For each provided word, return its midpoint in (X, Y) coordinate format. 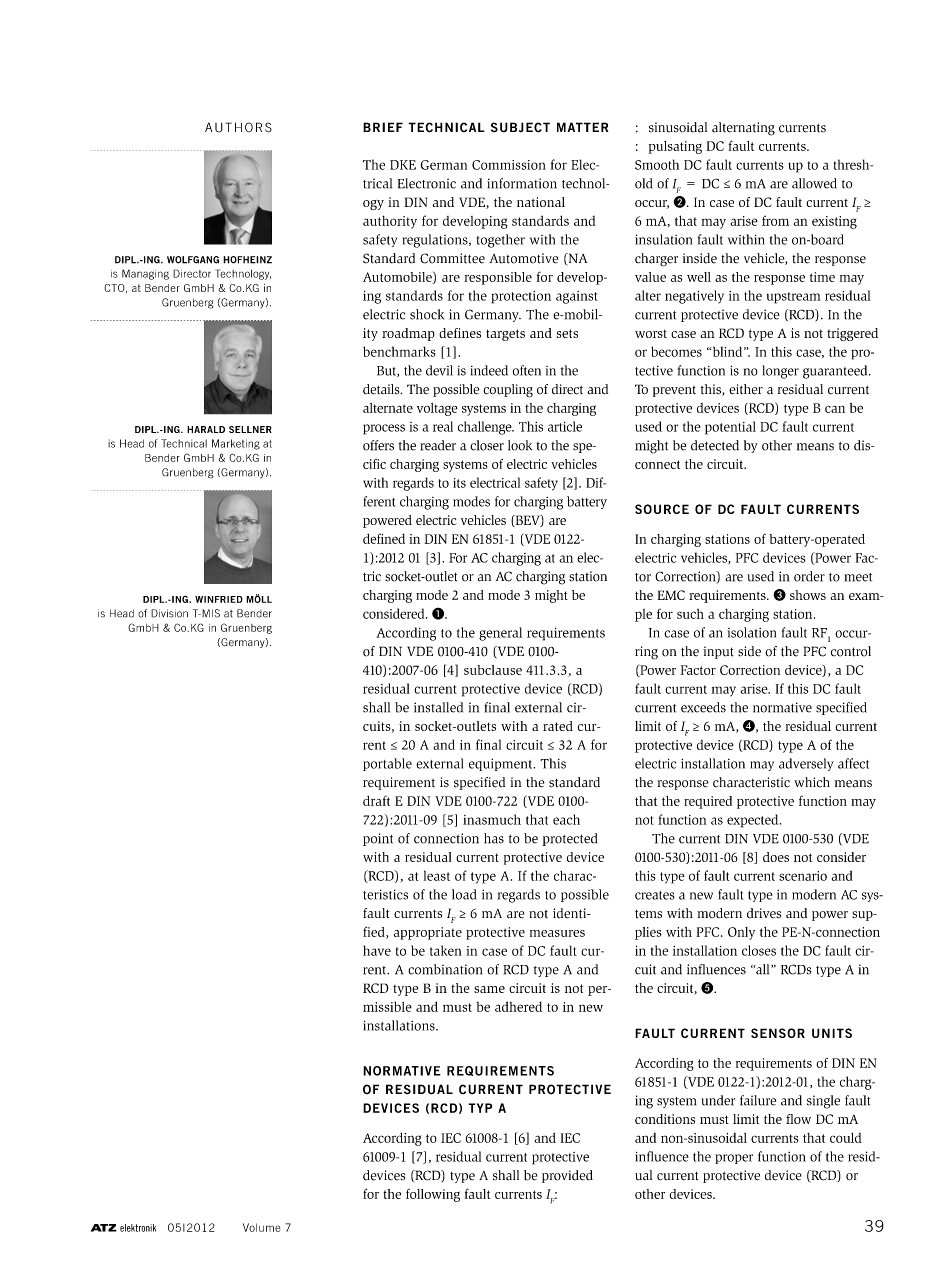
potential (730, 428)
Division (169, 613)
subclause (493, 670)
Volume (261, 1227)
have (377, 950)
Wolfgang (193, 260)
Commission (509, 165)
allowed (814, 183)
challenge (486, 428)
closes (759, 950)
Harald (206, 429)
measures (557, 933)
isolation (752, 632)
